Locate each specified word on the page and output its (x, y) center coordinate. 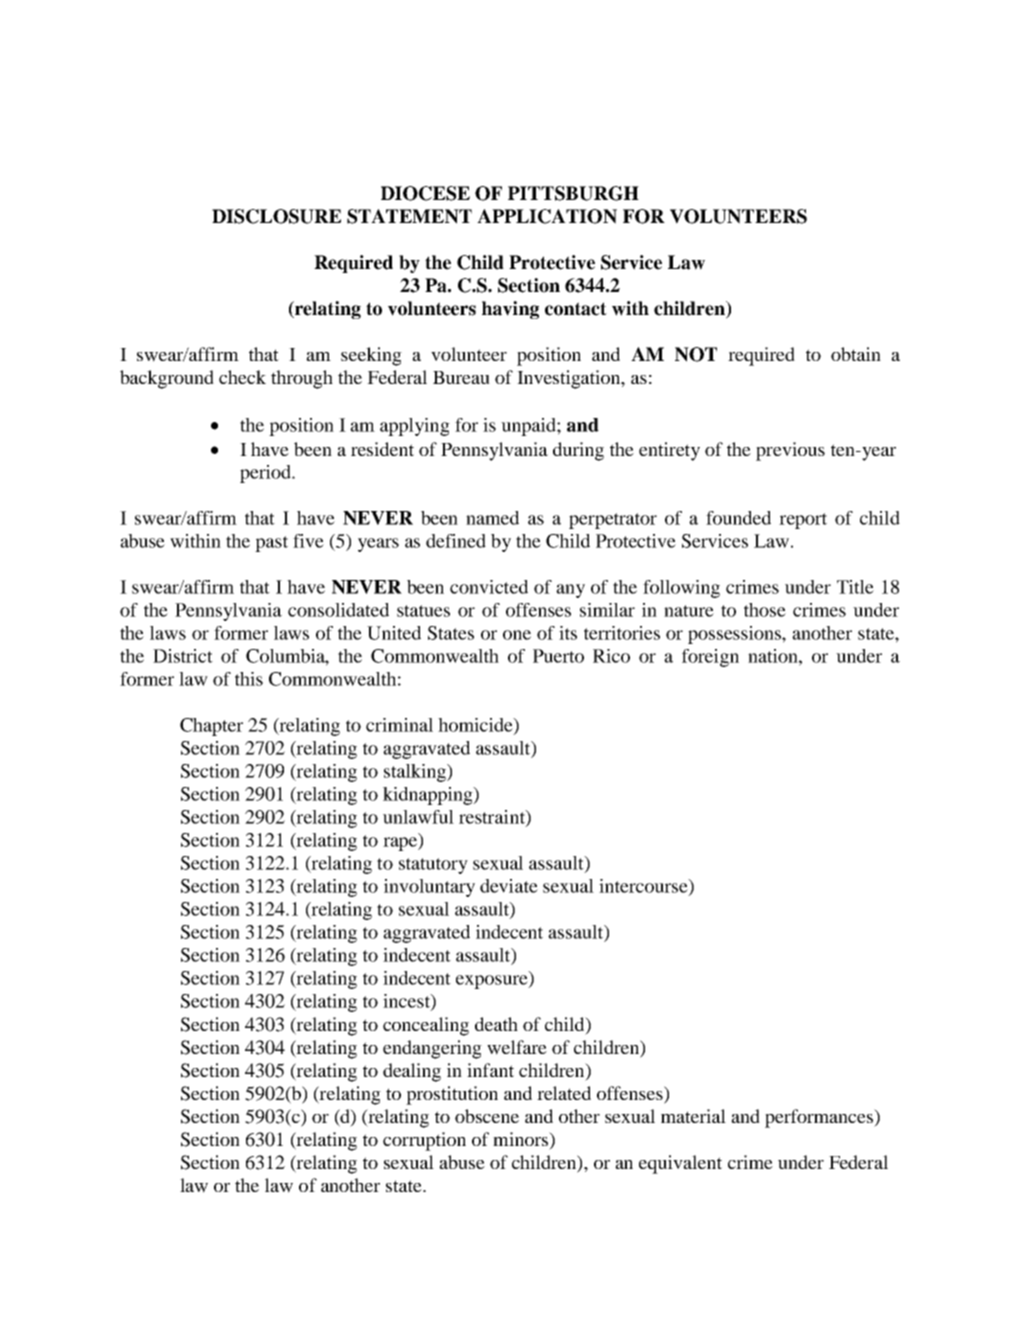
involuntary (429, 888)
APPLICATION (547, 216)
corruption (424, 1141)
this (249, 679)
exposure (493, 982)
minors (521, 1139)
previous (790, 451)
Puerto (558, 656)
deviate (509, 886)
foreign (710, 658)
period (266, 474)
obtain (856, 354)
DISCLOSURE (276, 216)
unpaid (529, 427)
